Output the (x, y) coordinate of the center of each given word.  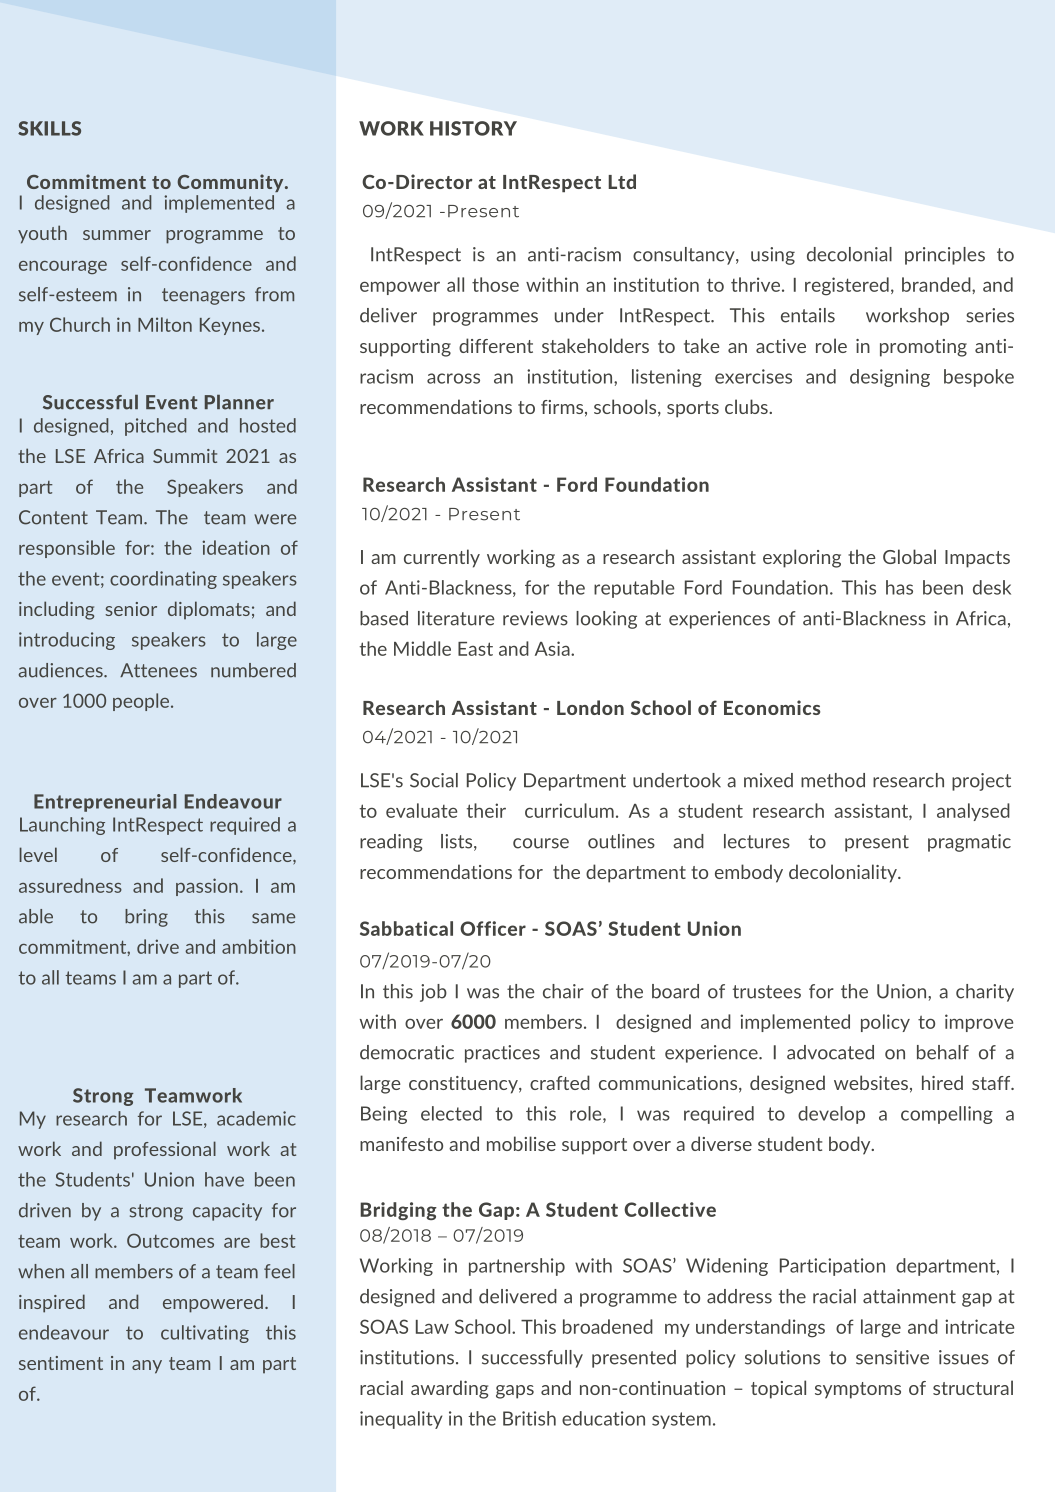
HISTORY (473, 128)
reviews (535, 618)
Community (232, 183)
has (899, 587)
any (147, 1367)
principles (945, 256)
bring (146, 918)
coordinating (163, 580)
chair (563, 991)
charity (985, 993)
